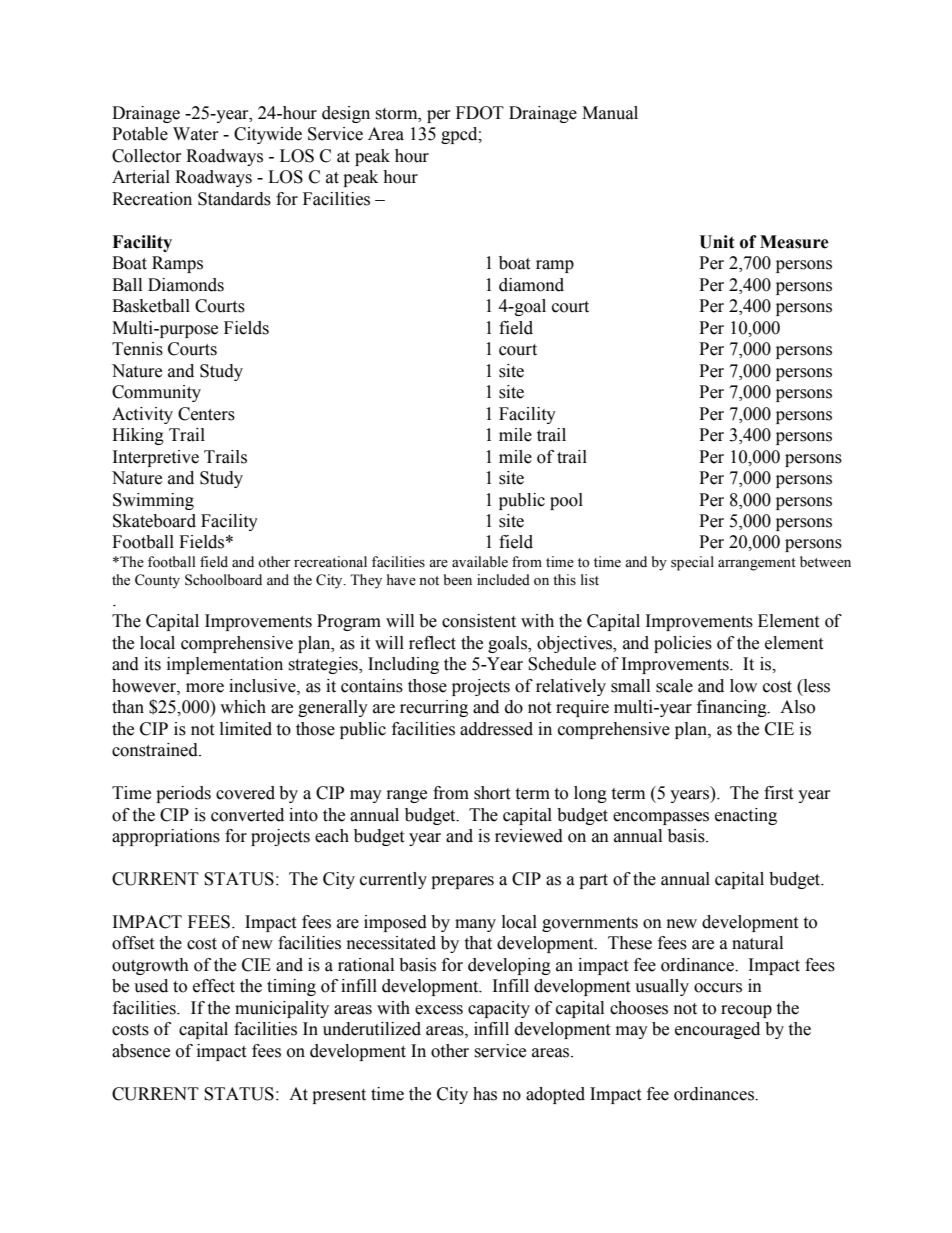 The image size is (952, 1233). What do you see at coordinates (141, 1051) in the screenshot?
I see `absence` at bounding box center [141, 1051].
